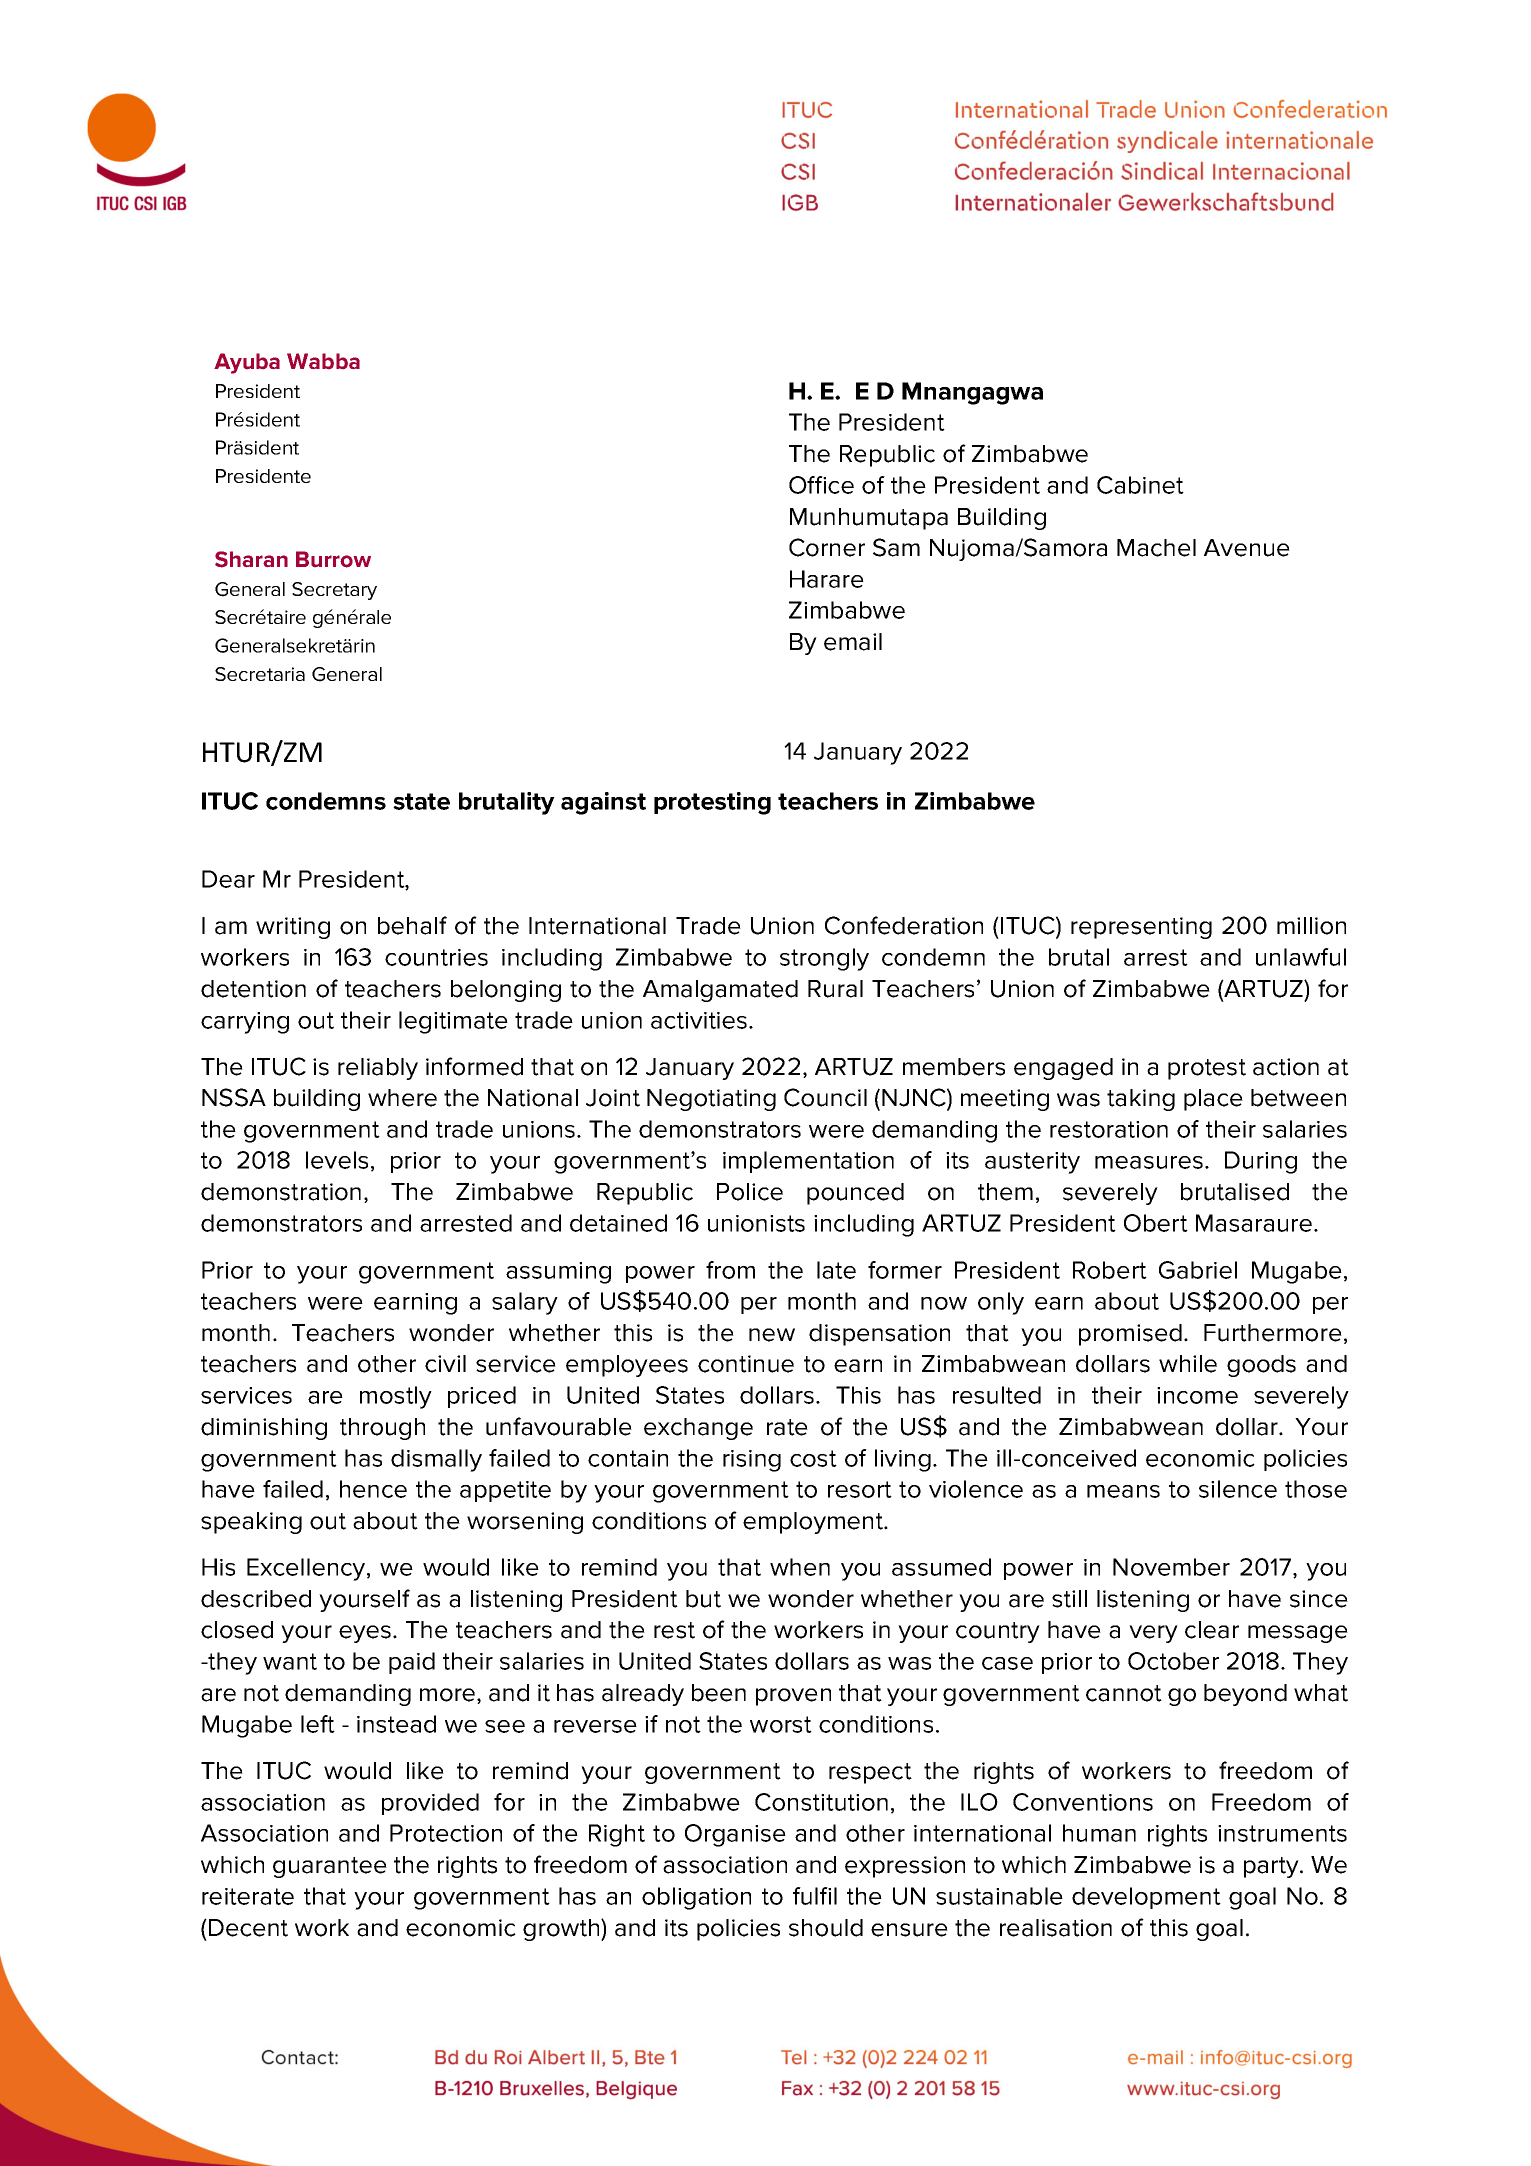 The height and width of the screenshot is (2166, 1531). I want to click on rising, so click(752, 1461).
